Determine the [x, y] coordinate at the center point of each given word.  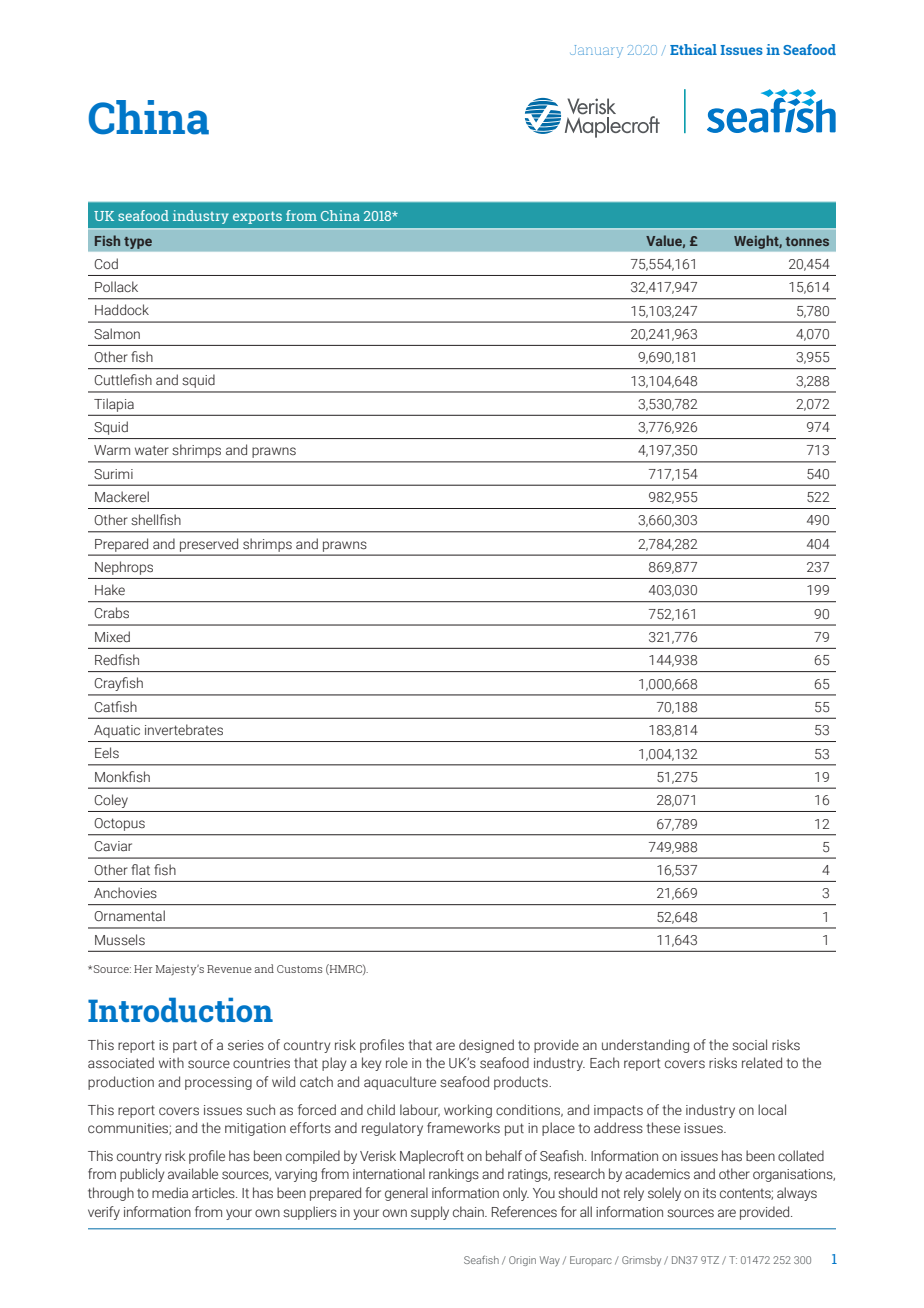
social [749, 1045]
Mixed [112, 636]
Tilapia [114, 405]
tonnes [807, 241]
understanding [645, 1046]
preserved [209, 545]
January [596, 51]
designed [486, 1046]
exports [257, 217]
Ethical [693, 49]
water [152, 450]
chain [469, 1211]
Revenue [229, 969]
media [170, 1192]
